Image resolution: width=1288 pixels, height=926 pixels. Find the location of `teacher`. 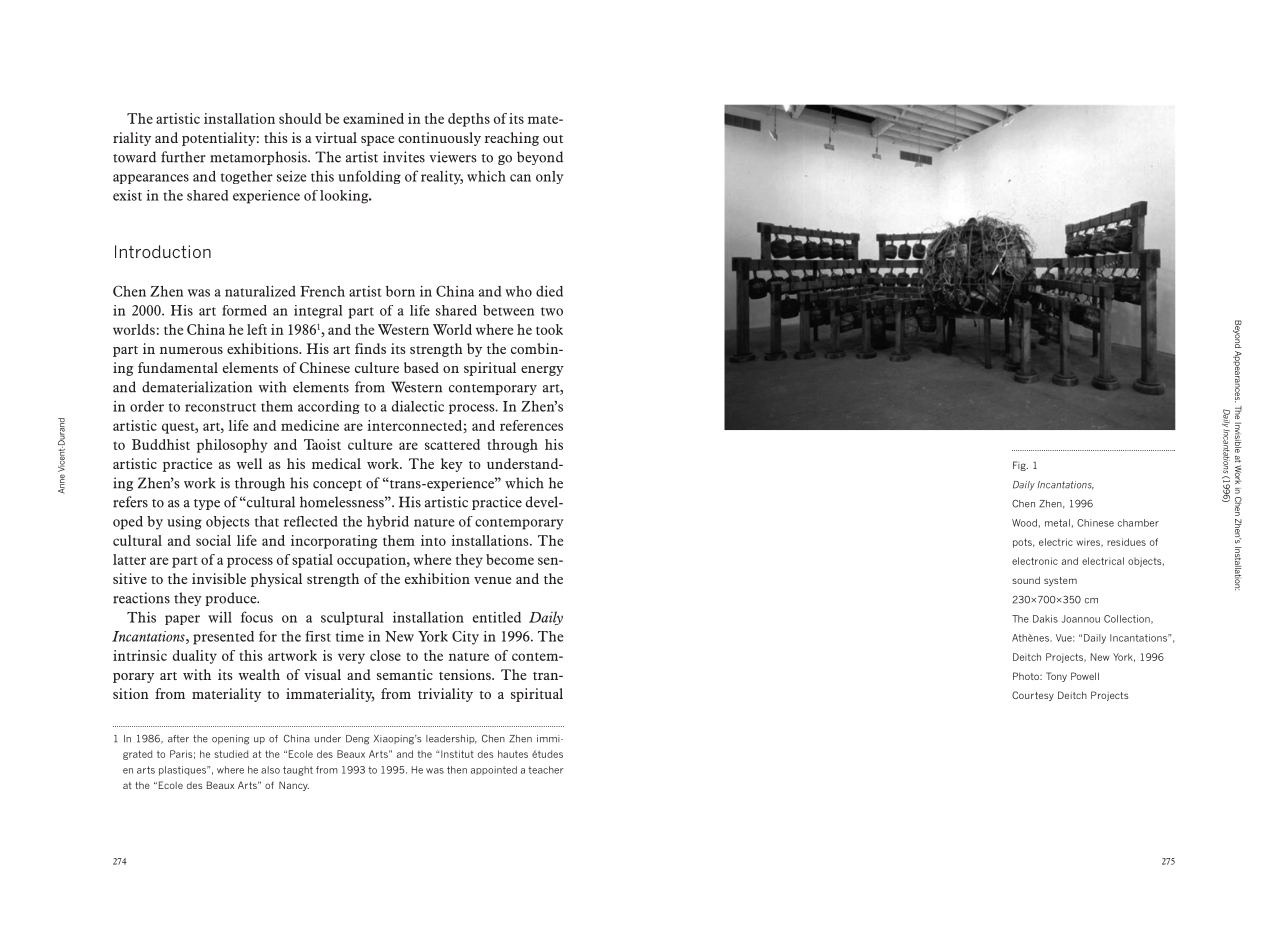

teacher is located at coordinates (546, 770).
